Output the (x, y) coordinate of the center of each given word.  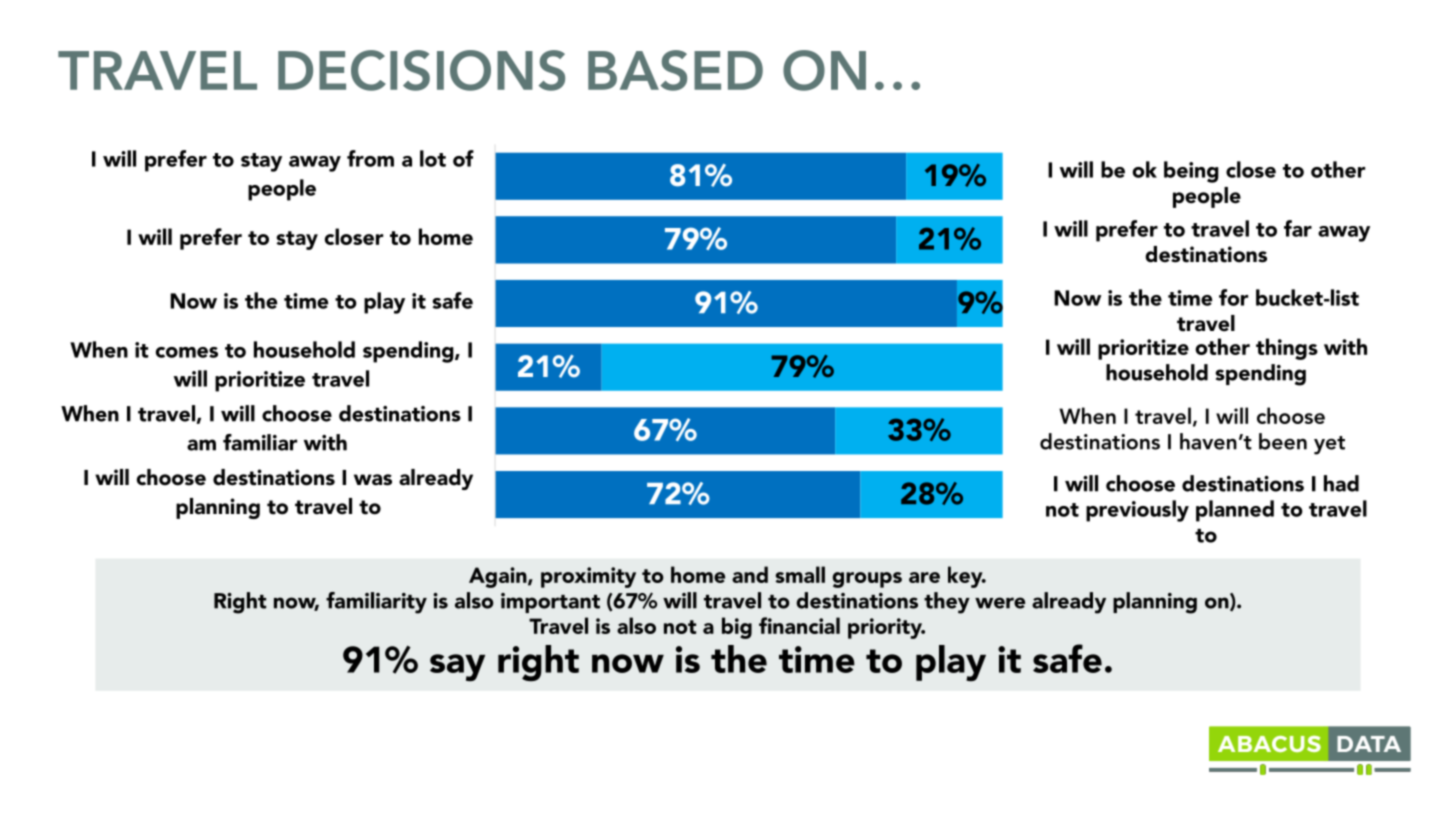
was (373, 480)
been (1283, 441)
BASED (675, 70)
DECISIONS (421, 70)
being (1191, 172)
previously (1137, 511)
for (1233, 297)
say (457, 667)
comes (187, 352)
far (1298, 228)
